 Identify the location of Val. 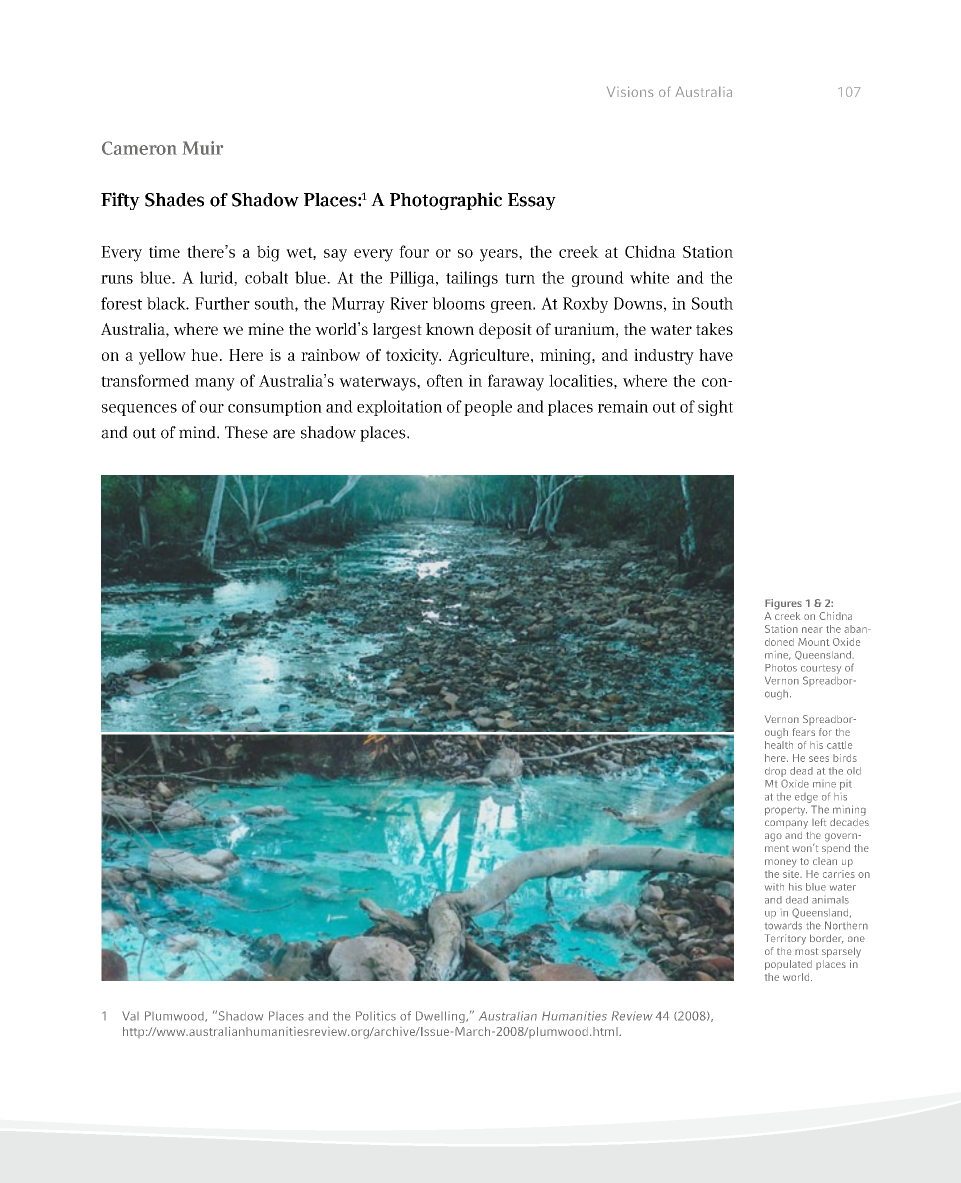
(130, 1016).
